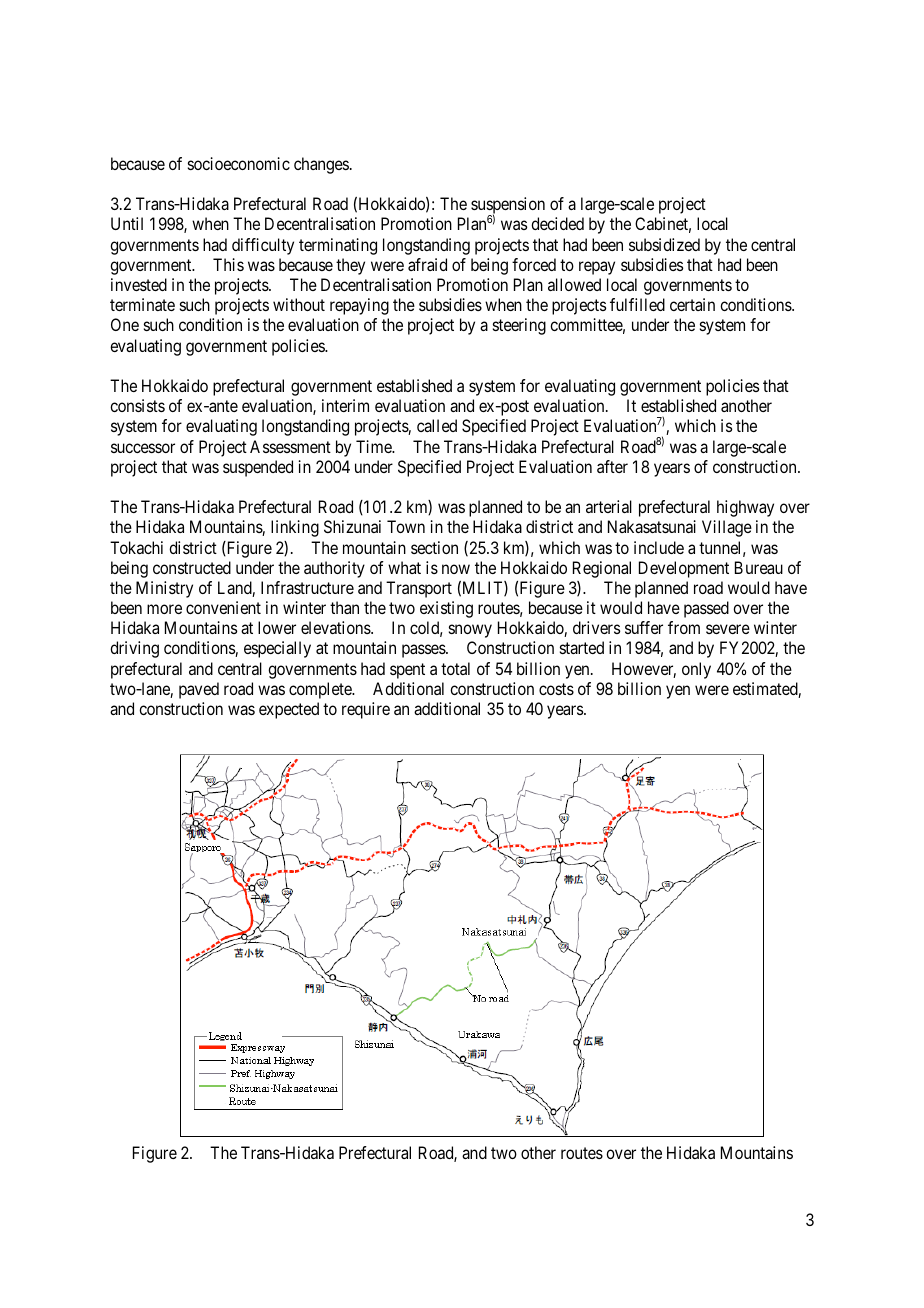 The height and width of the screenshot is (1308, 924). I want to click on suspension, so click(508, 207).
